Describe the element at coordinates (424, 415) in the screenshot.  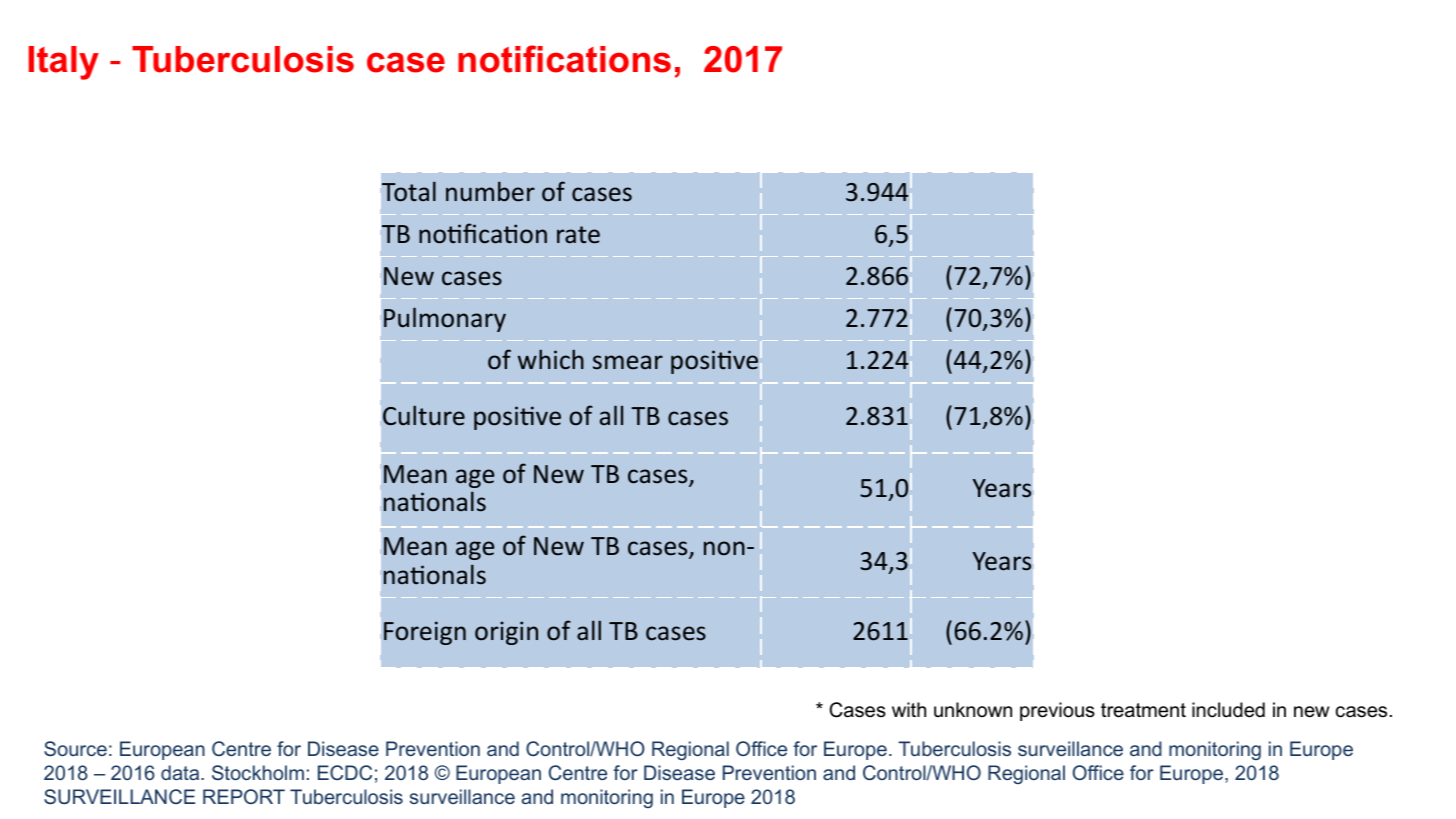
I see `Culture` at that location.
